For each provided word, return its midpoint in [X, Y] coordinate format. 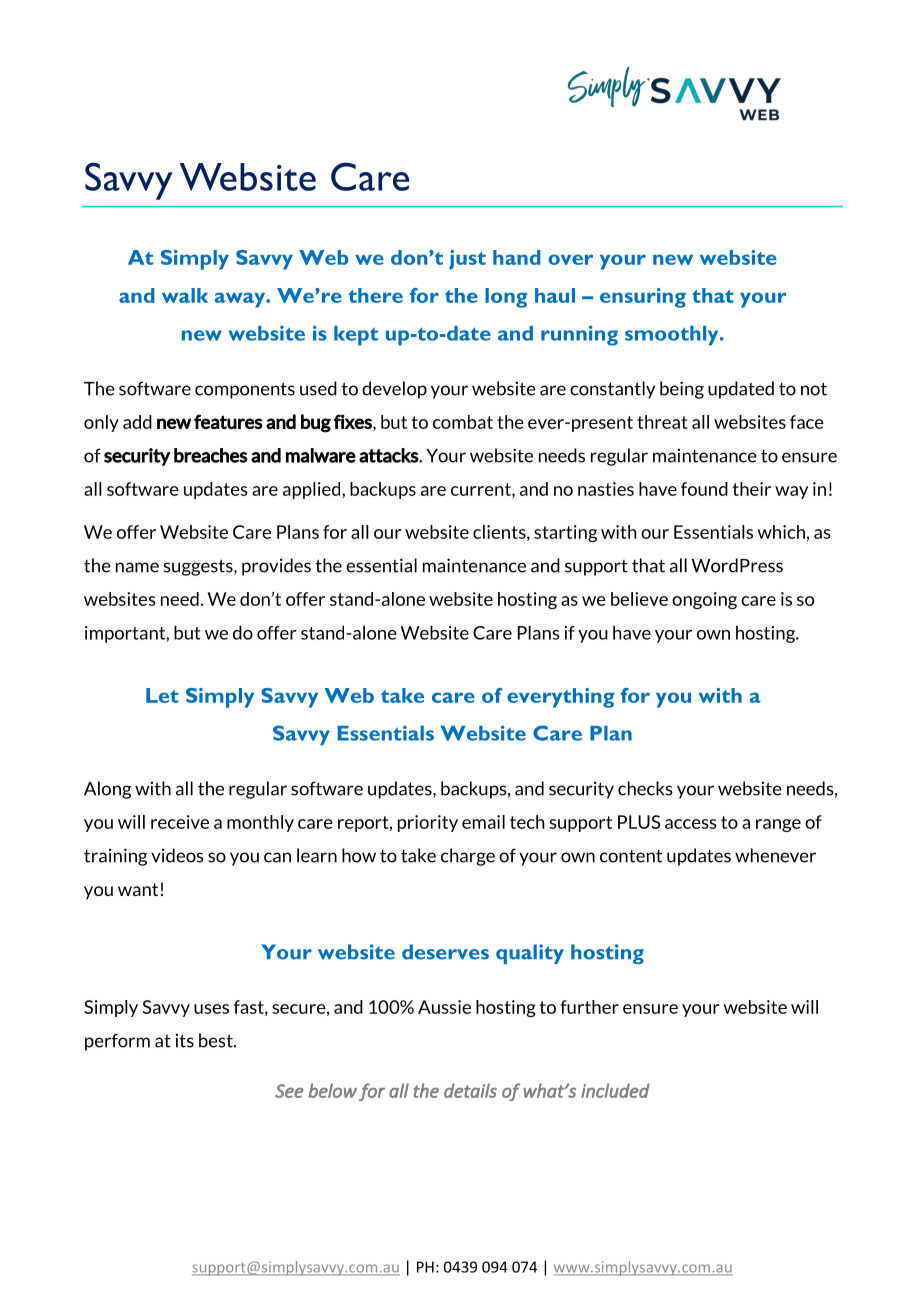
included [615, 1090]
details [470, 1090]
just [467, 260]
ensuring [643, 298]
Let [162, 695]
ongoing [704, 600]
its [185, 1040]
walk [185, 295]
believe [639, 599]
